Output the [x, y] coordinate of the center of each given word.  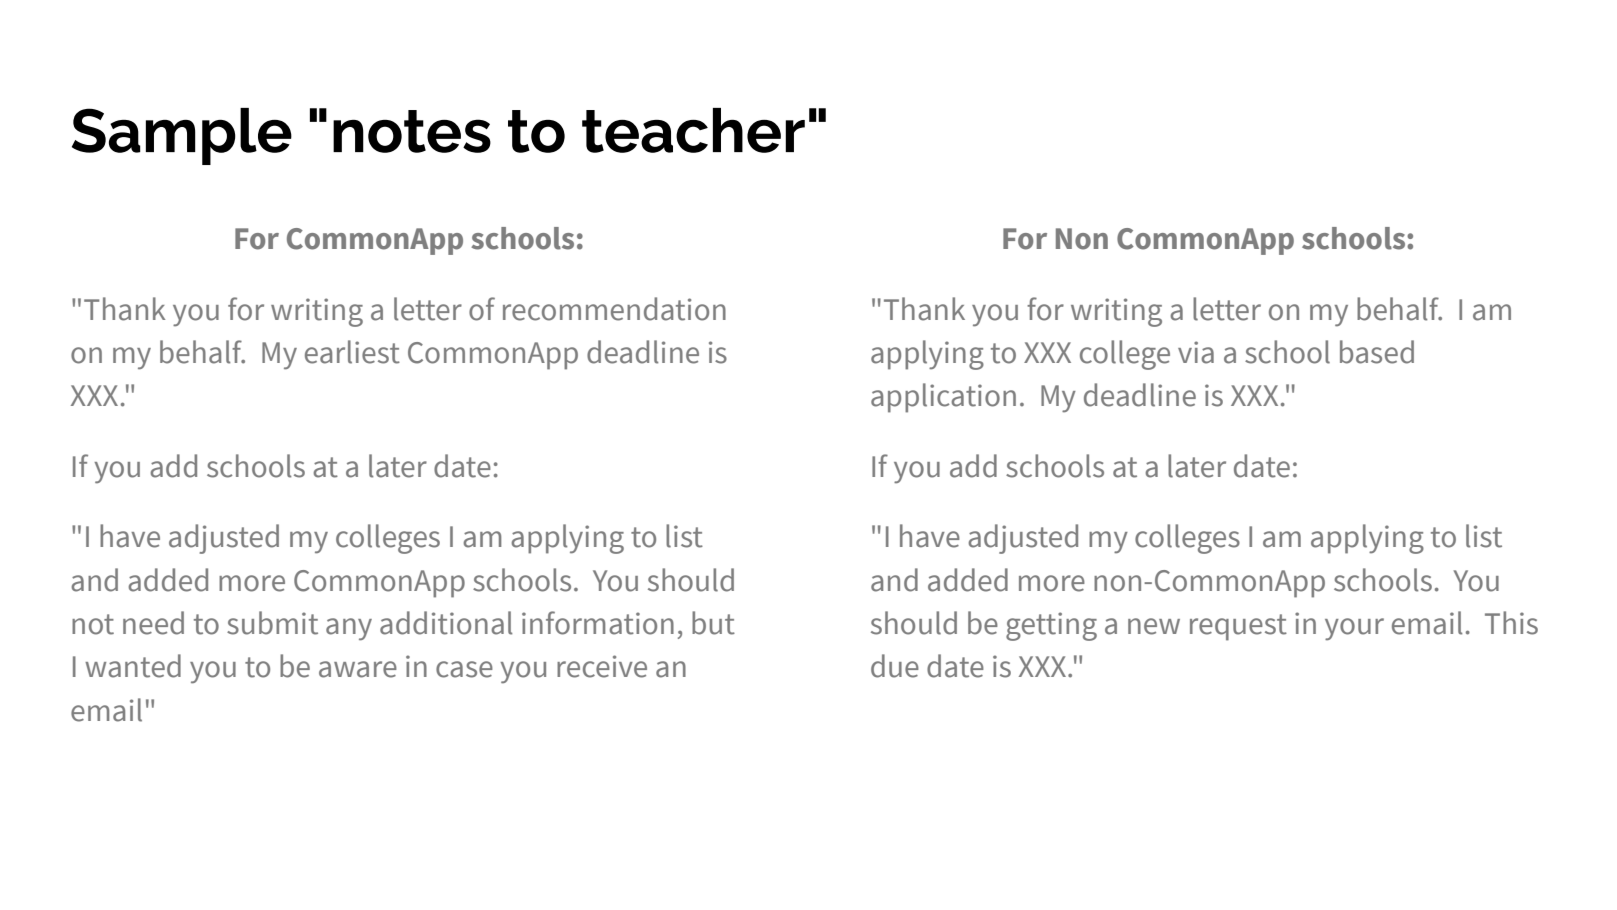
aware [358, 669]
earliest [352, 352]
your [1354, 629]
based [1377, 352]
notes [412, 131]
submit [272, 623]
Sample [182, 136]
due [895, 666]
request [1238, 627]
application [943, 398]
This [1511, 623]
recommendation [614, 309]
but [713, 623]
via [1196, 352]
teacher [693, 130]
